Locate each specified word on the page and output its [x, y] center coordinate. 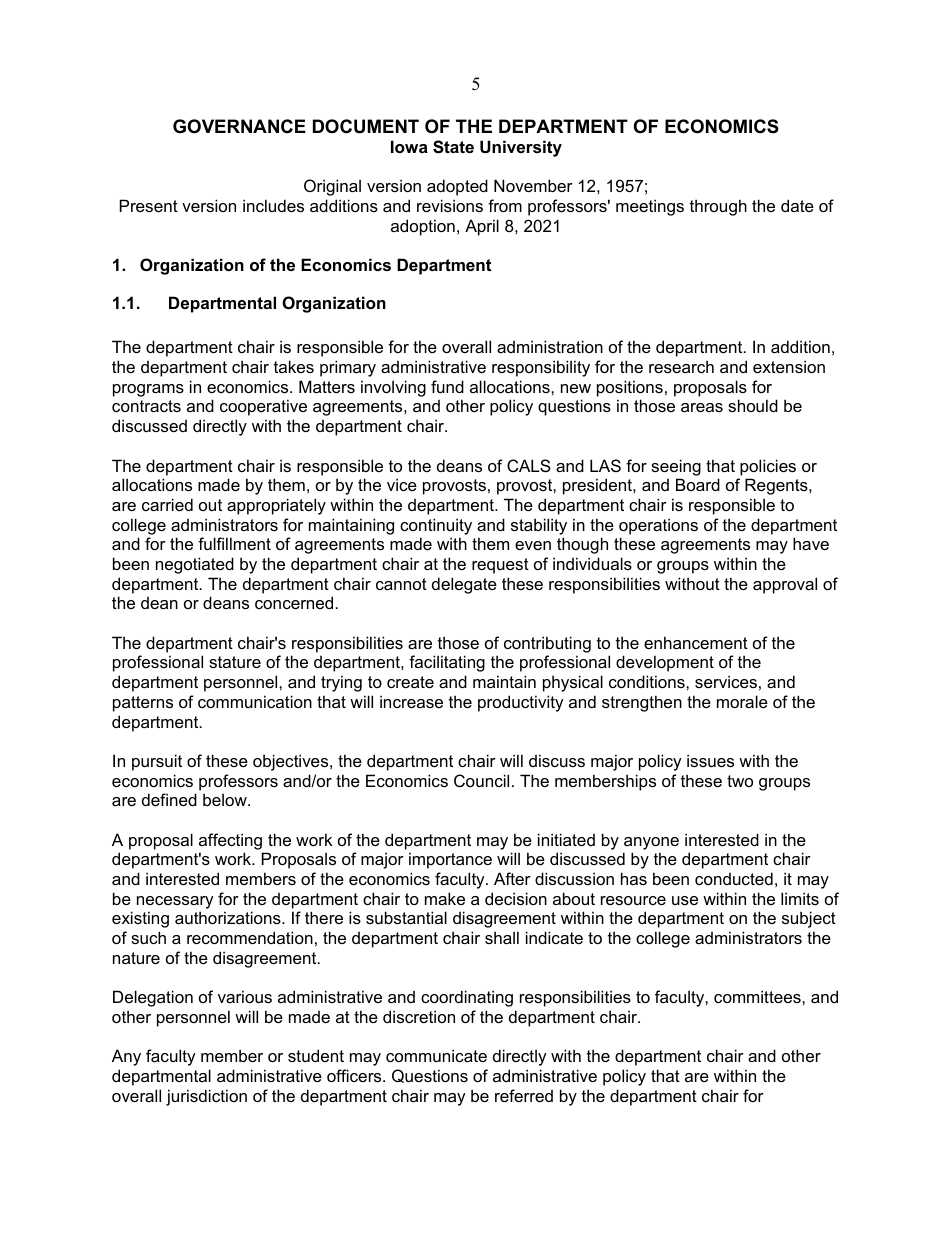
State [453, 147]
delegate [464, 585]
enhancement [696, 642]
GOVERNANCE [239, 126]
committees [758, 996]
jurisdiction [206, 1097]
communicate [436, 1055]
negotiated [195, 565]
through [718, 207]
